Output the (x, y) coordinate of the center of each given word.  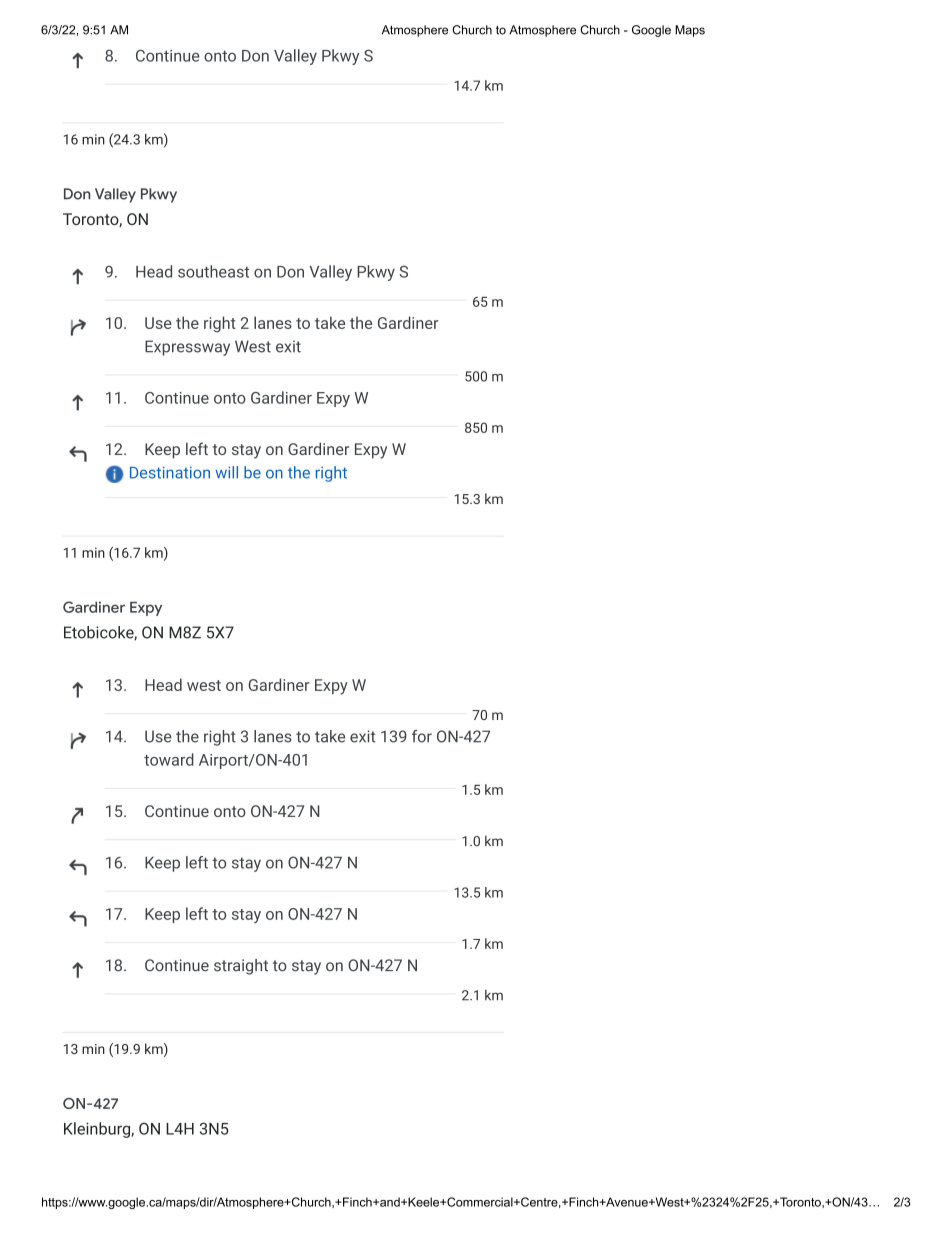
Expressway (187, 348)
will (226, 472)
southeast (213, 271)
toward (169, 759)
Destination (170, 472)
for (422, 736)
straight (241, 967)
